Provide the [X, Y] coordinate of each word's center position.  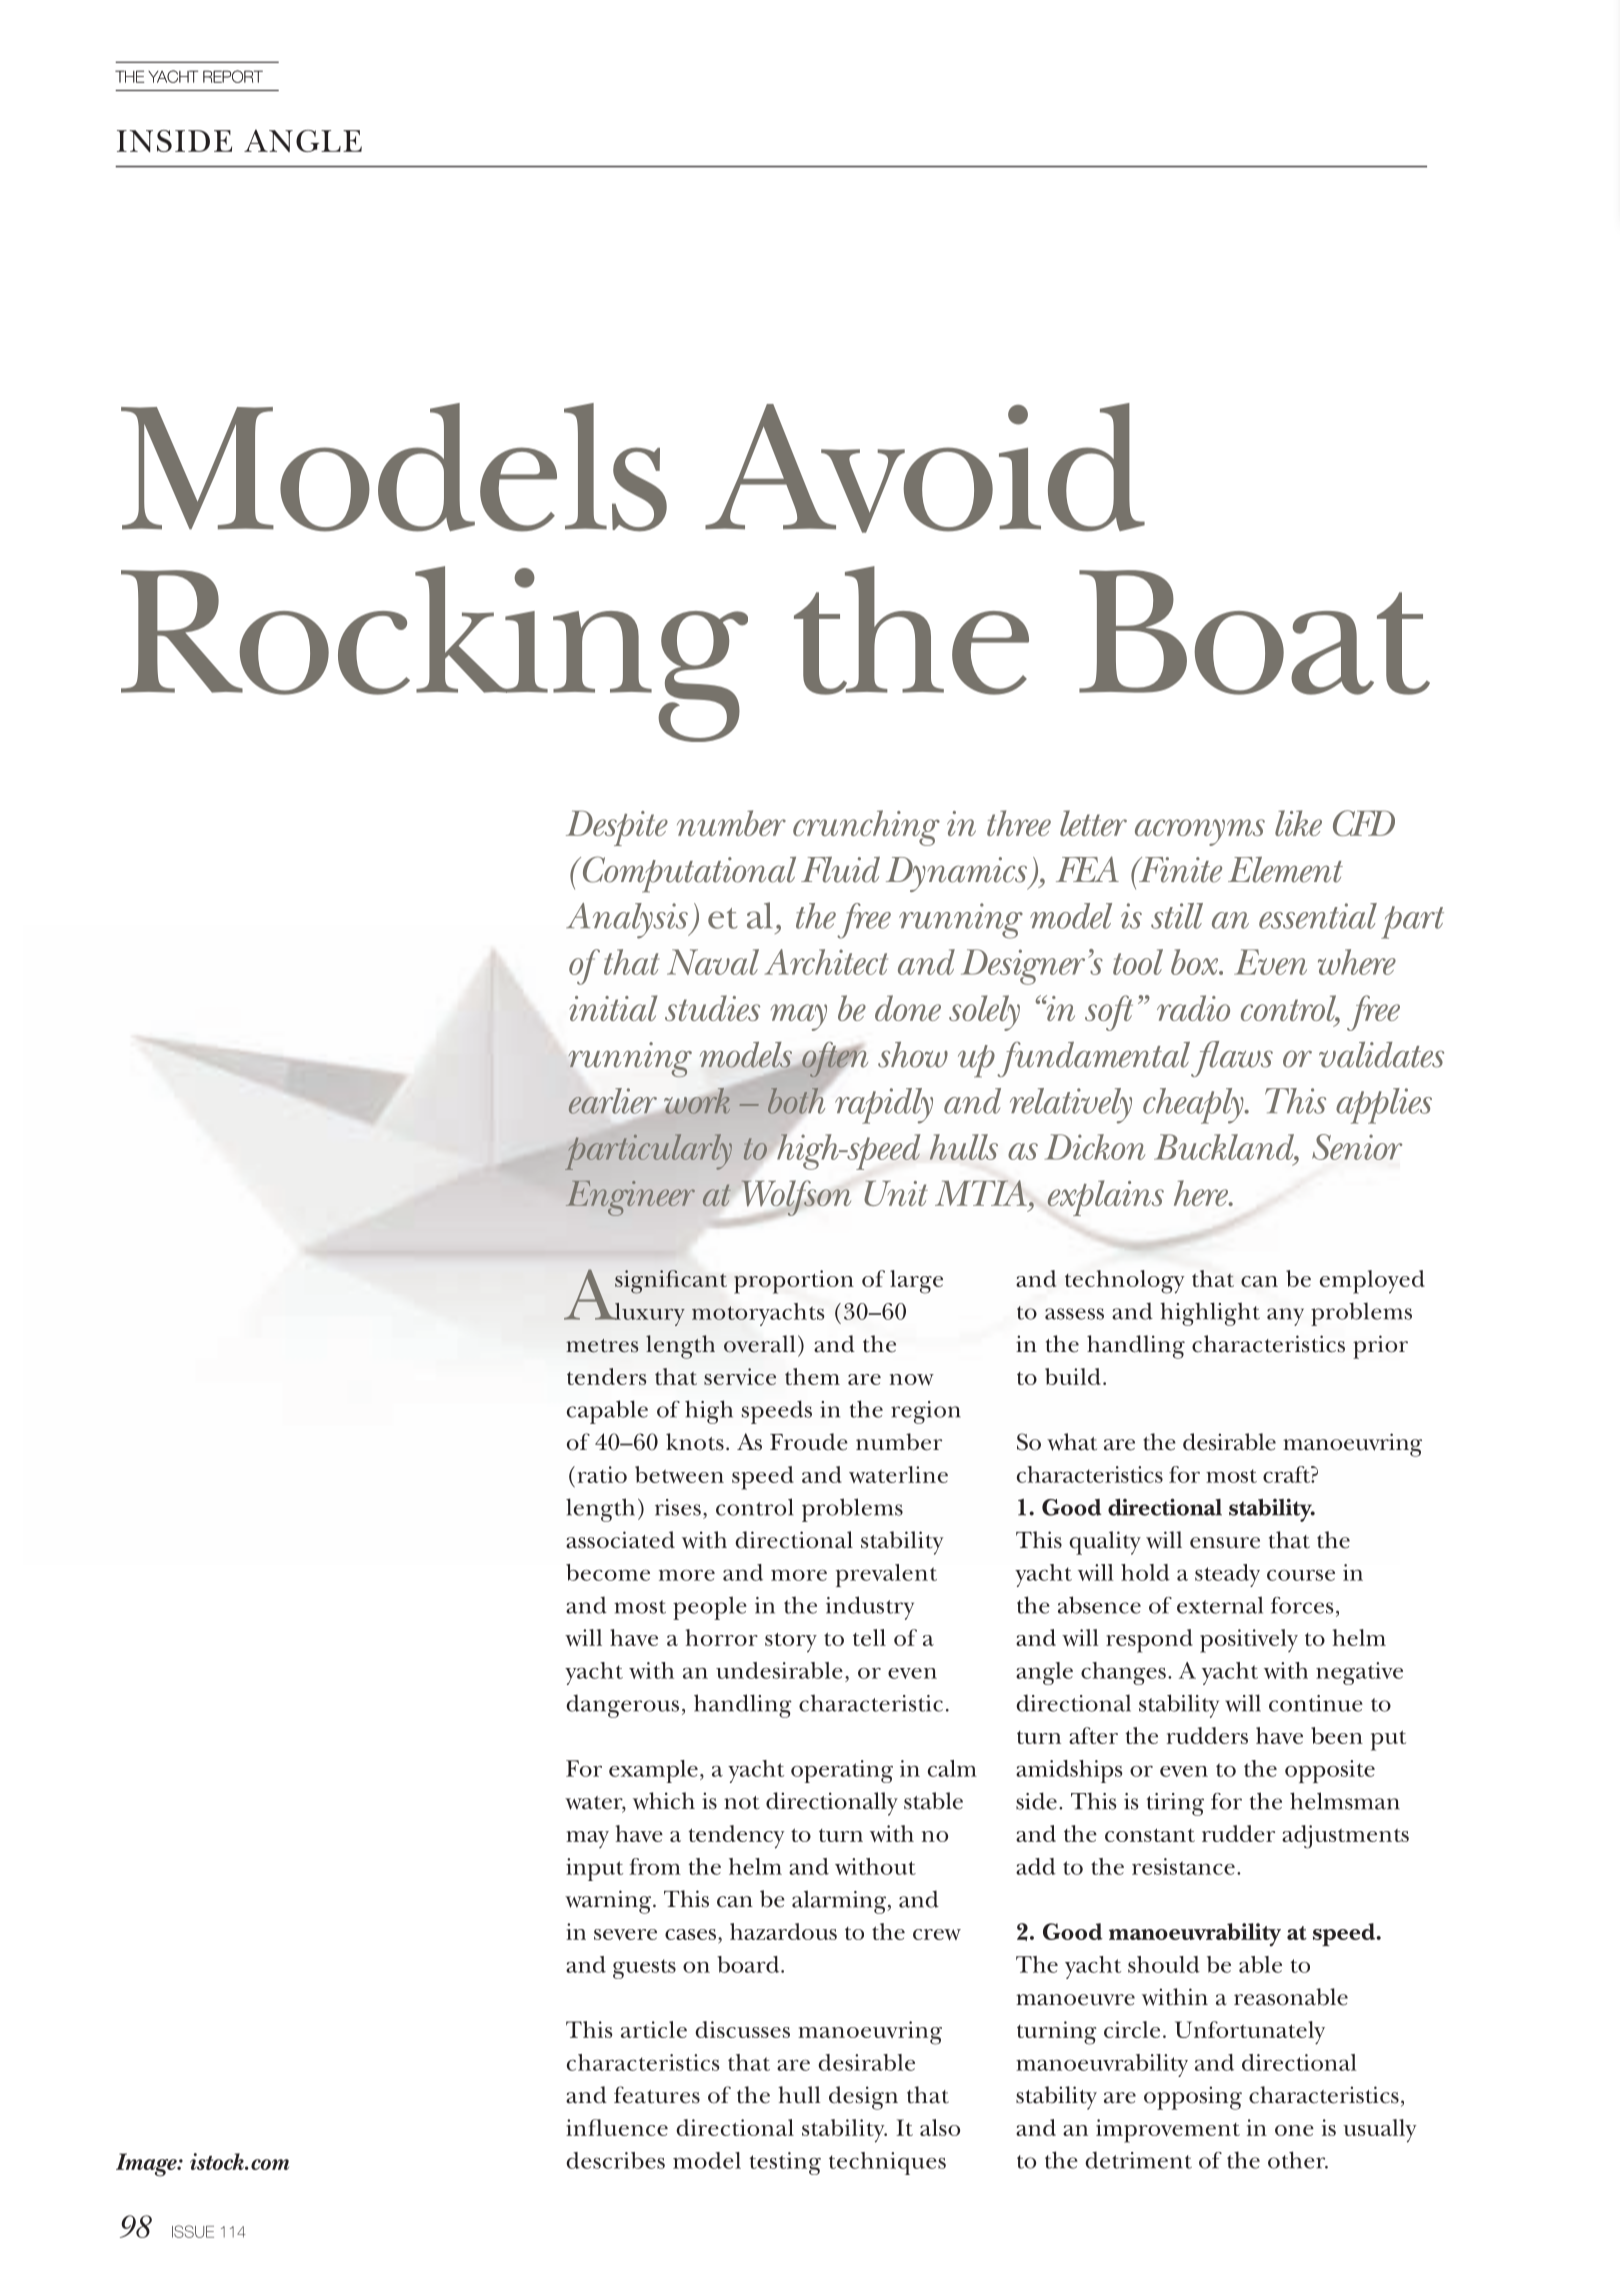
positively [1249, 1641]
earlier [613, 1101]
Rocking [434, 654]
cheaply [1194, 1106]
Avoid [925, 468]
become [608, 1572]
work [697, 1101]
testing [785, 2163]
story [791, 1642]
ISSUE [193, 2231]
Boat [1254, 632]
